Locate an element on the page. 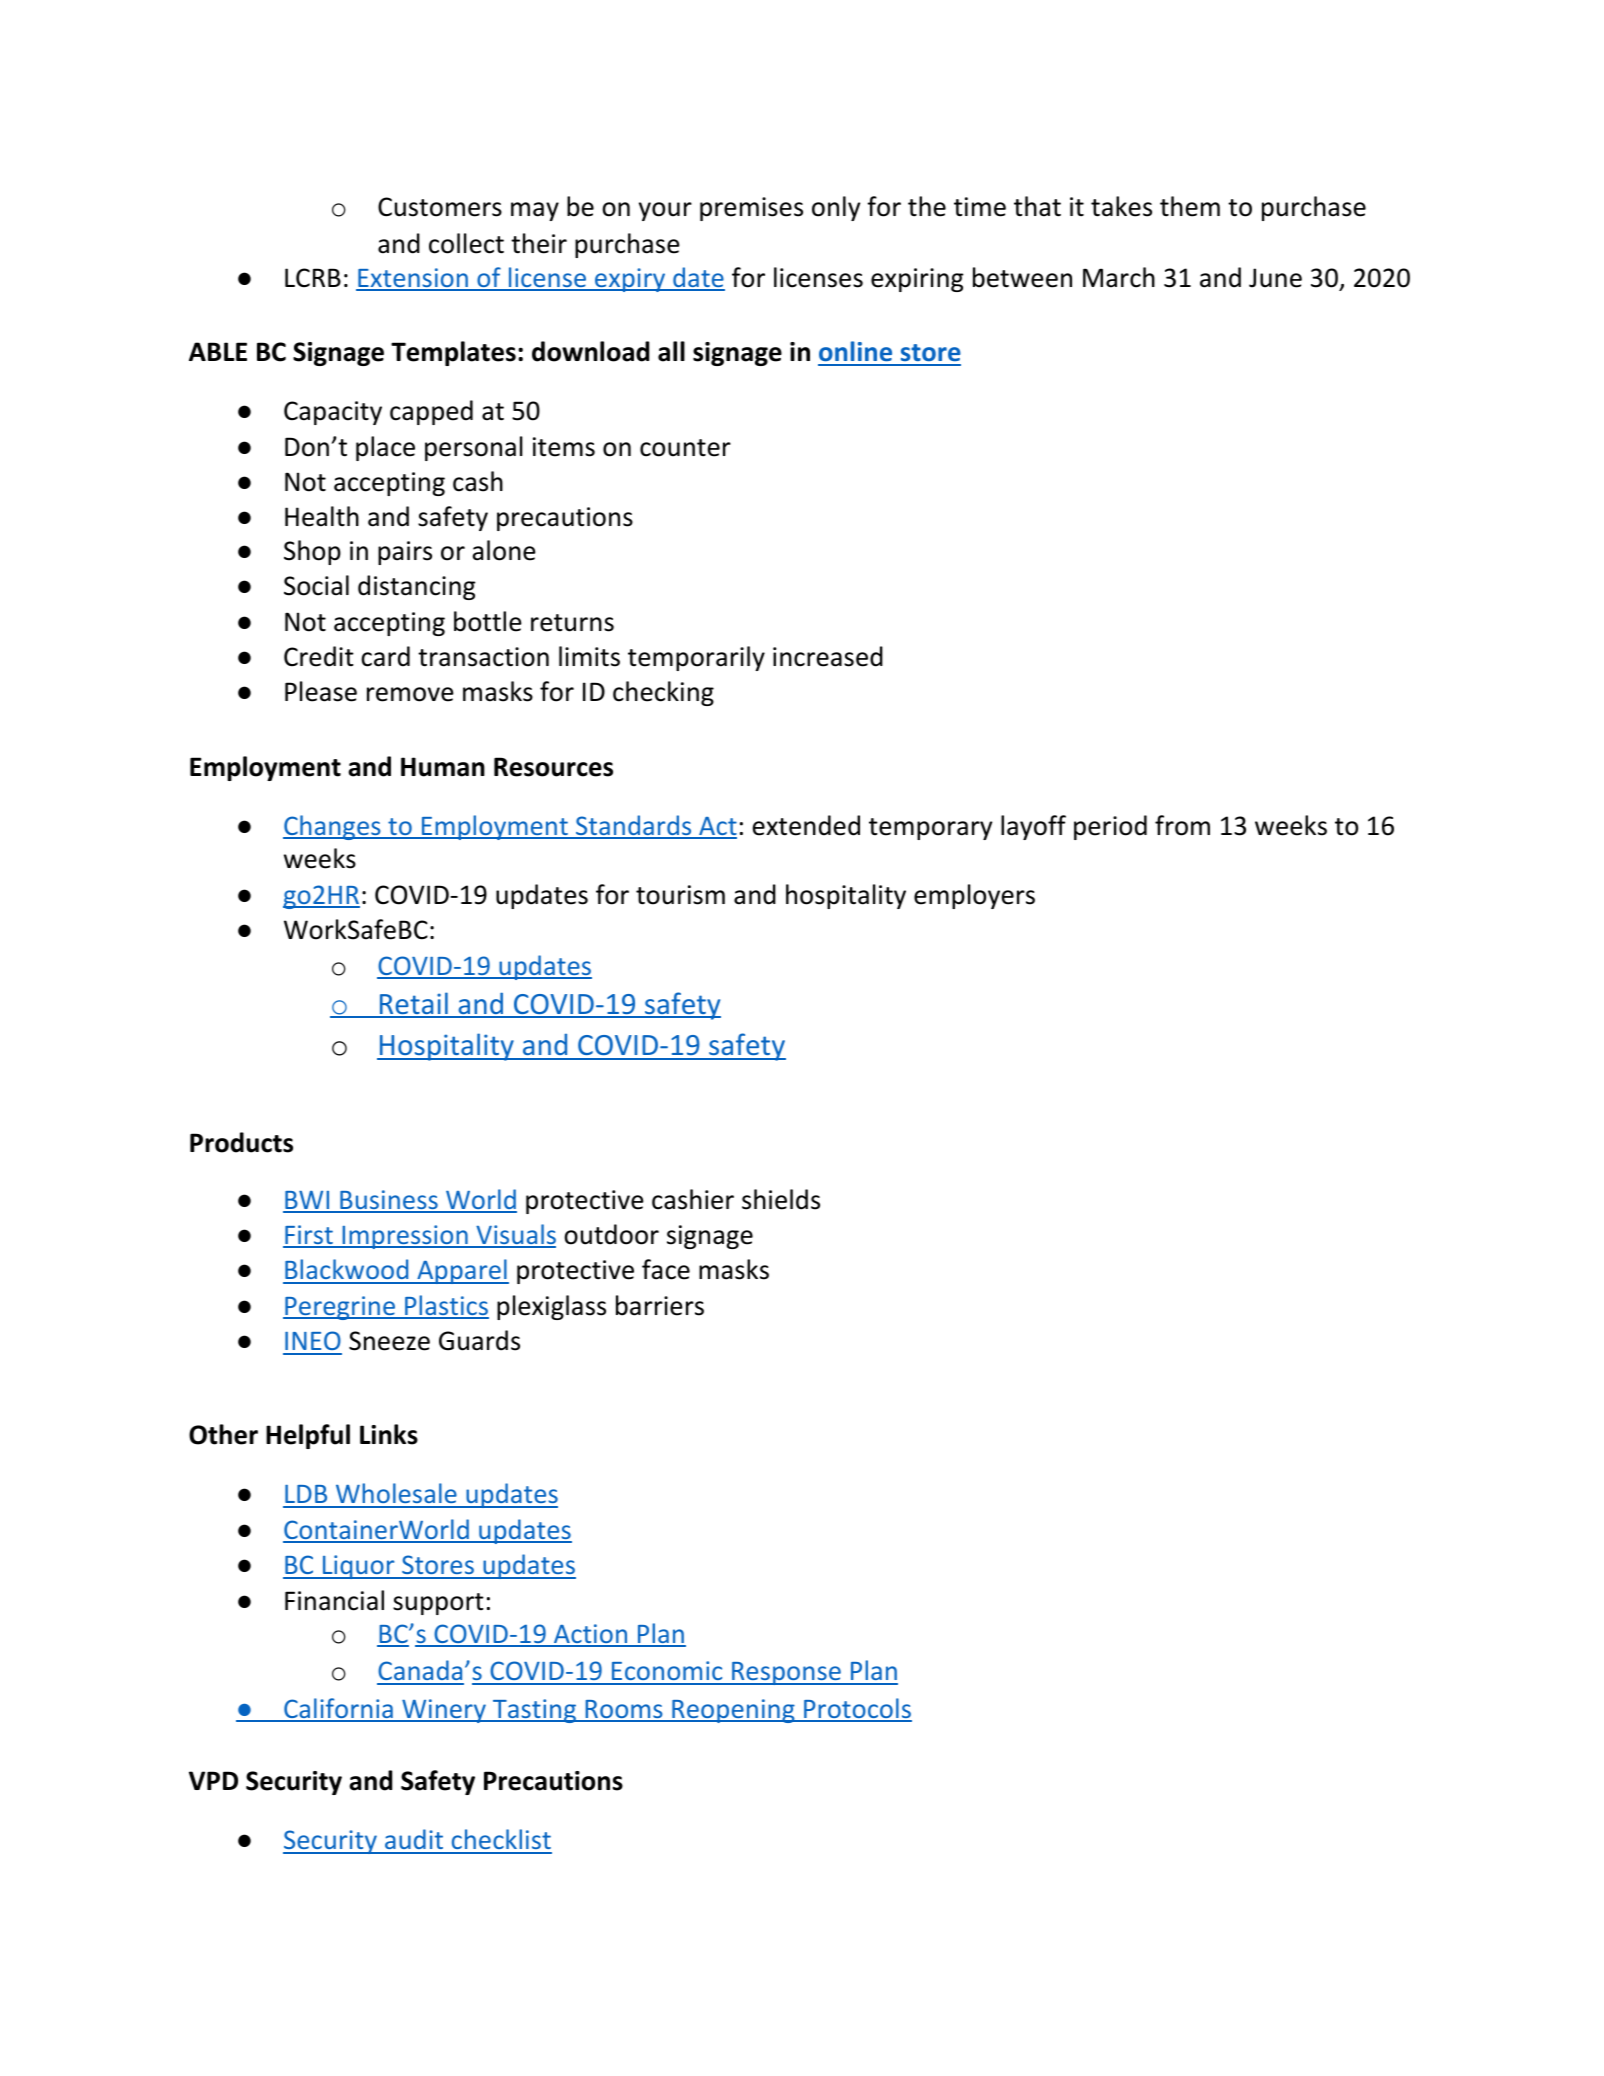 This page has width=1604, height=2076. March is located at coordinates (1119, 277).
